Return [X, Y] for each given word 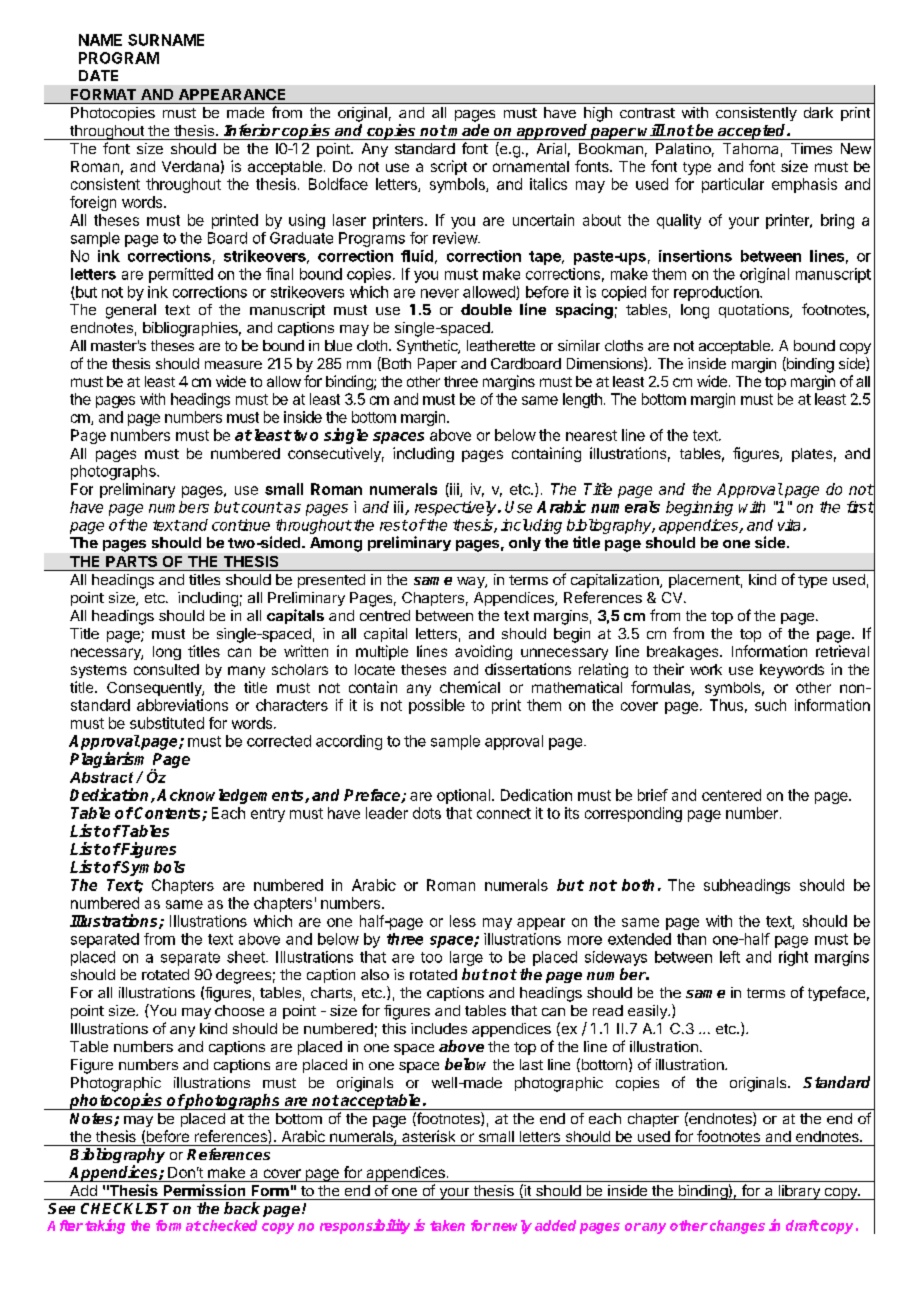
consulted [166, 669]
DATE [98, 75]
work [706, 669]
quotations [755, 311]
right [793, 958]
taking [105, 1226]
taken [447, 1225]
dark [818, 112]
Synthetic [428, 347]
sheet [247, 957]
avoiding [483, 652]
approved [552, 132]
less [463, 921]
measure [233, 365]
